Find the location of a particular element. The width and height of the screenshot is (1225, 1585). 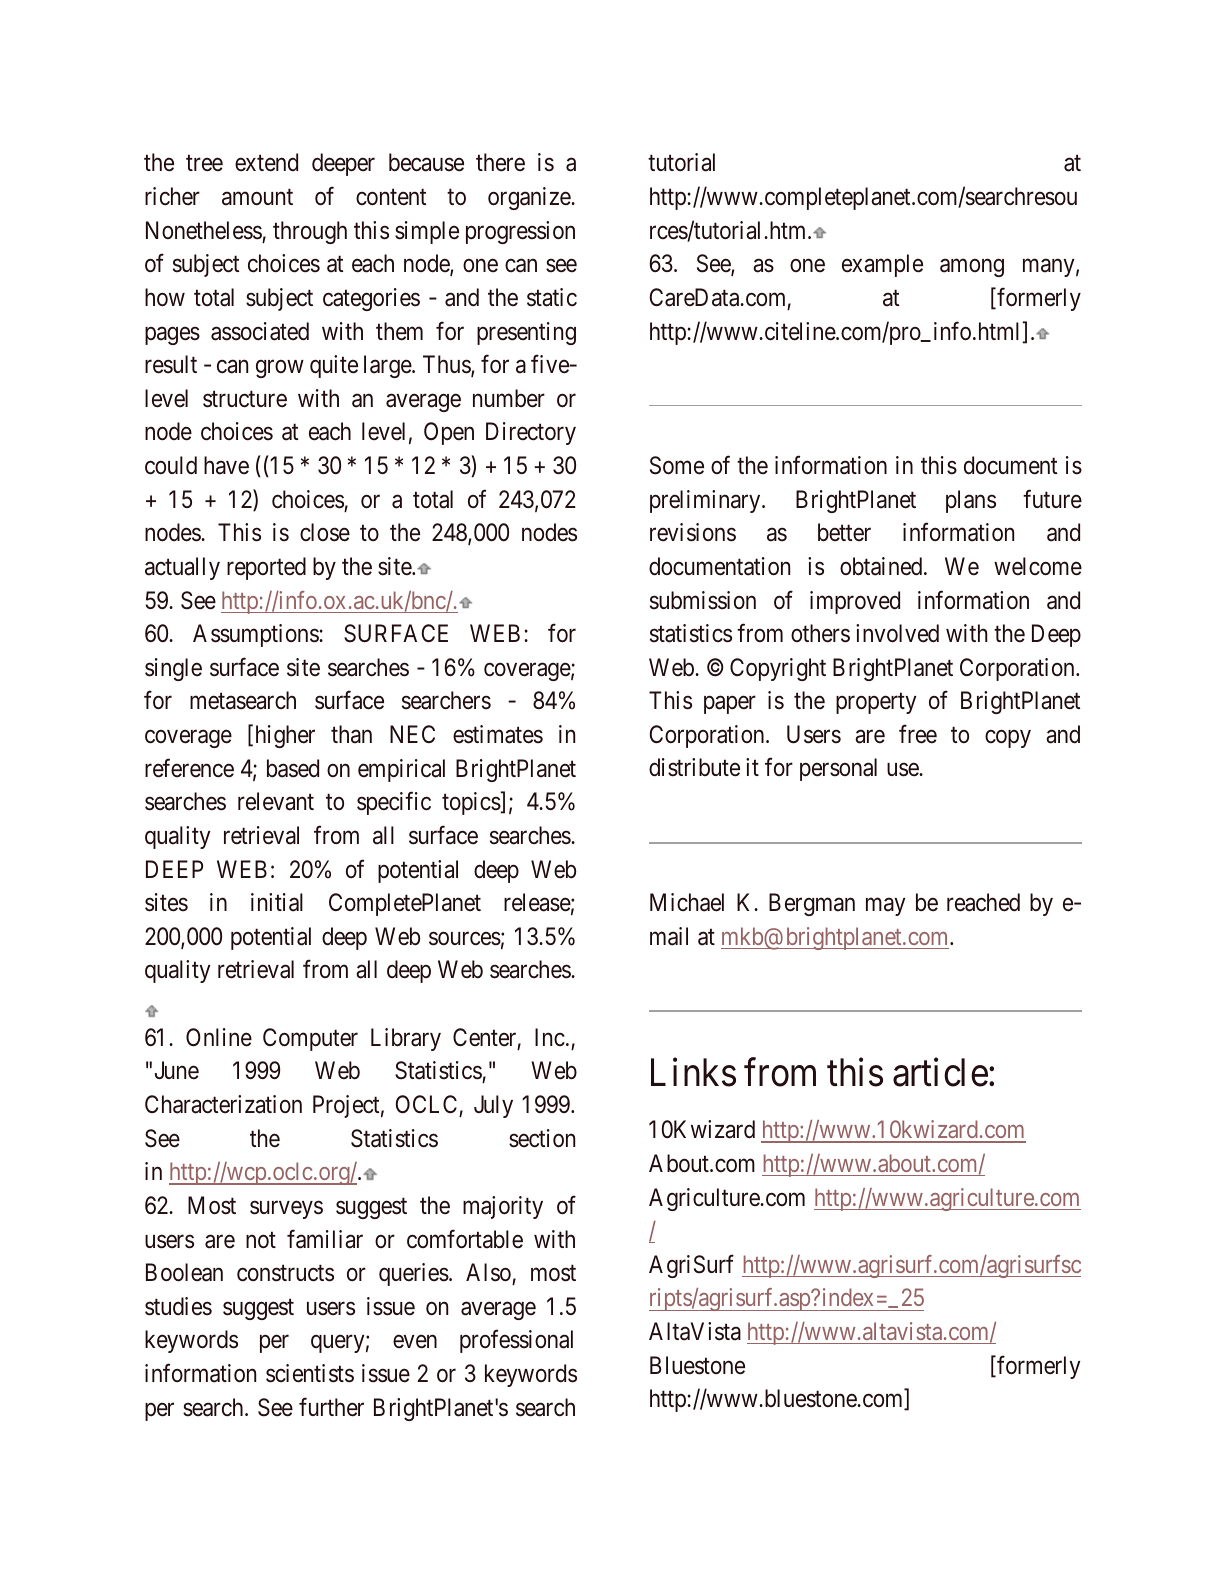

among is located at coordinates (972, 268).
